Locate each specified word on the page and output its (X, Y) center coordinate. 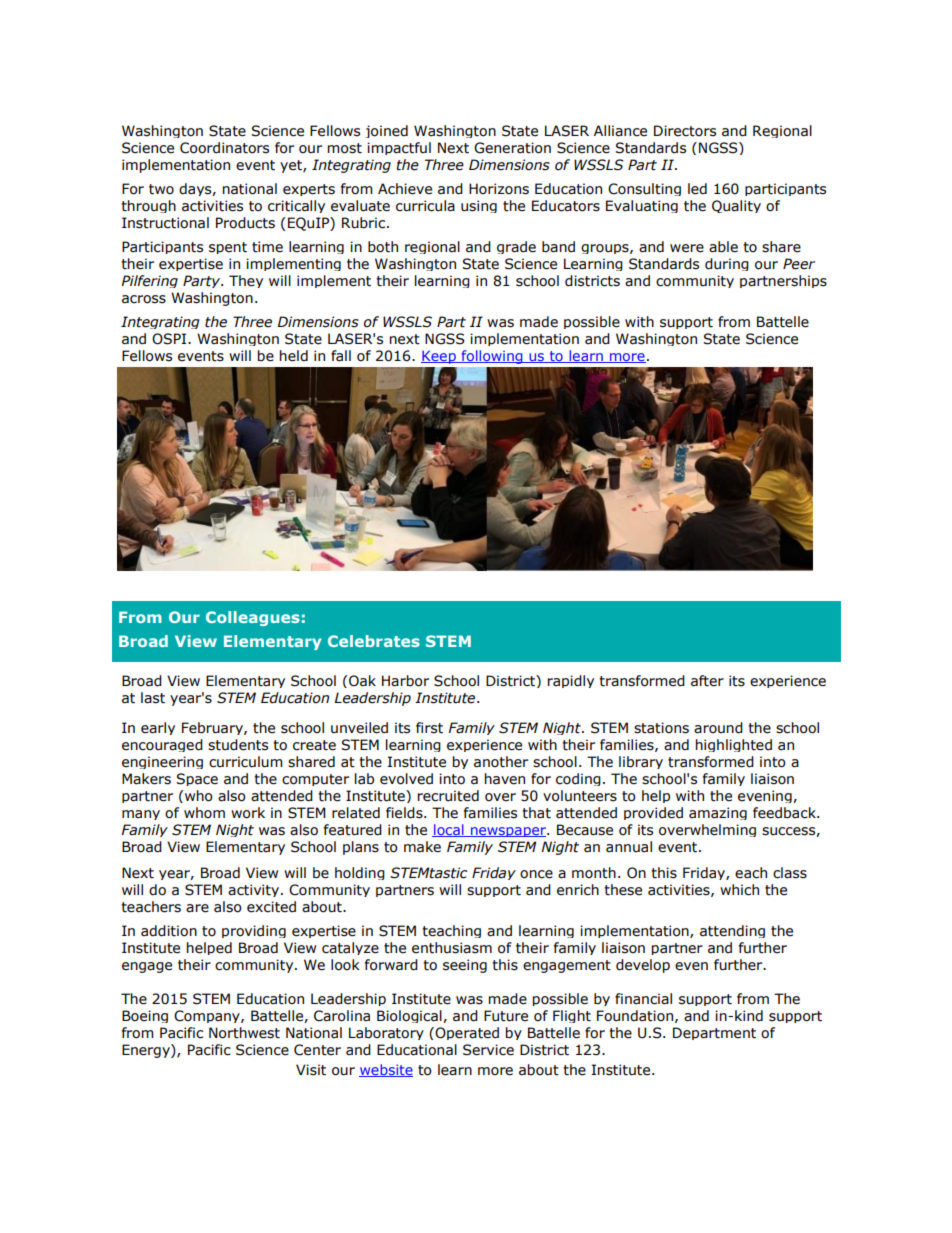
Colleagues (253, 618)
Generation (512, 148)
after (707, 681)
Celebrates (374, 641)
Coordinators (224, 148)
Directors (685, 131)
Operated (466, 1033)
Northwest (244, 1033)
